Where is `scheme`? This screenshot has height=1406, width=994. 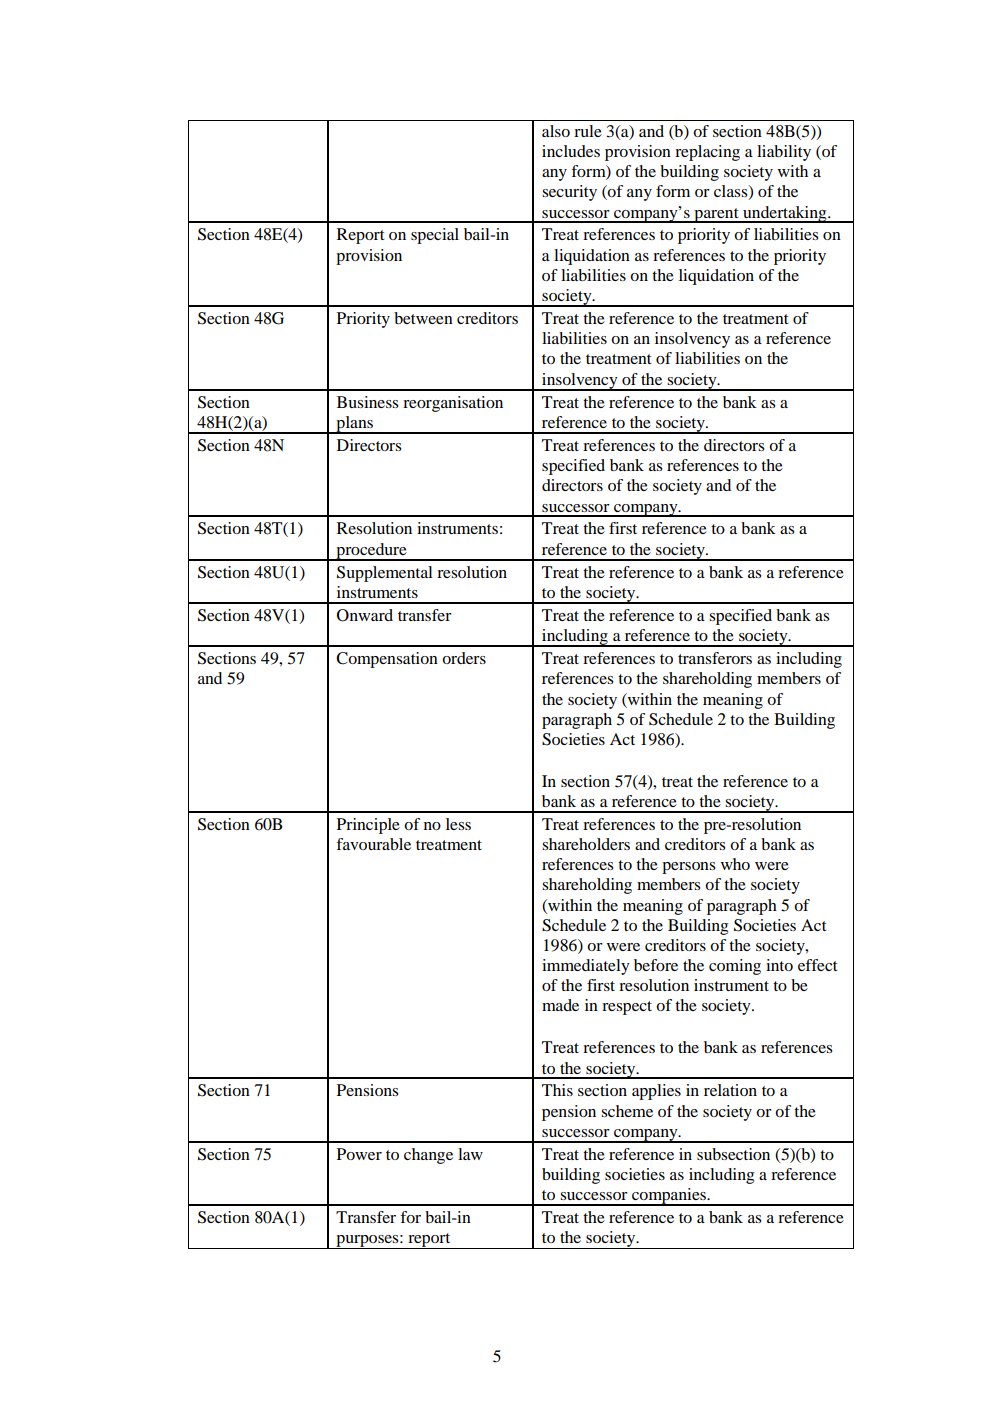 scheme is located at coordinates (627, 1111).
